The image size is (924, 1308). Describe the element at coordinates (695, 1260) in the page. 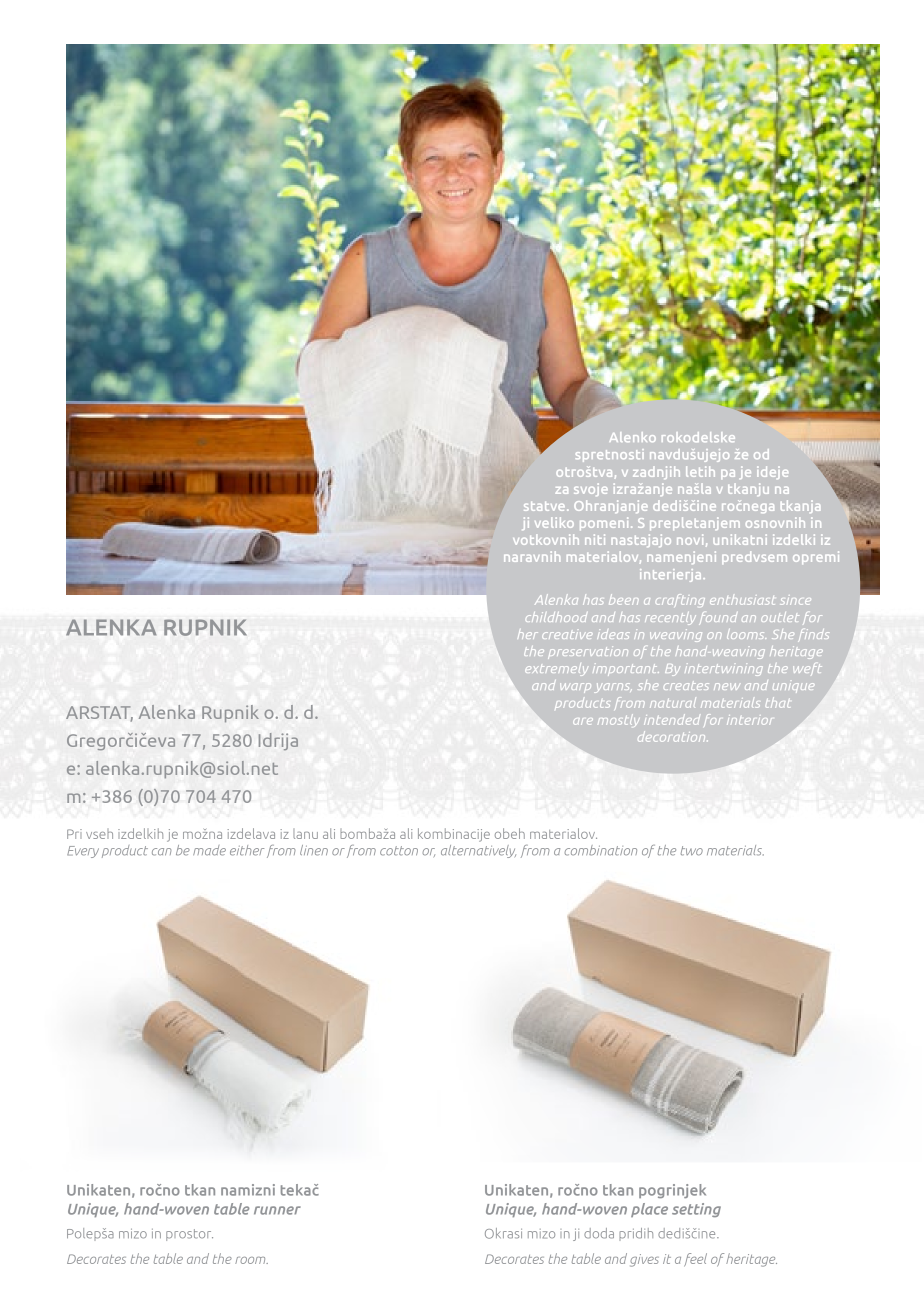

I see `feel` at that location.
